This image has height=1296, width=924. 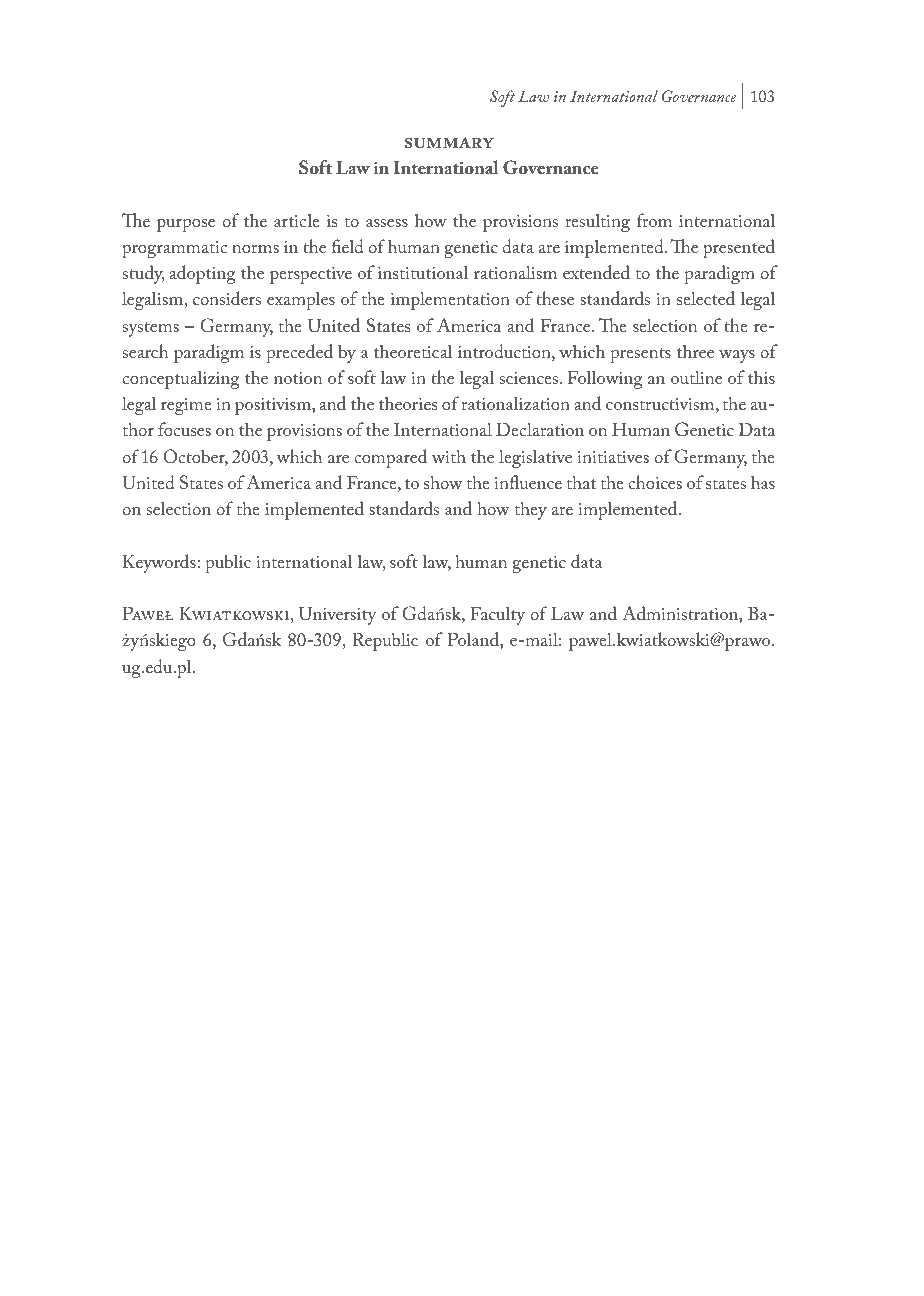 What do you see at coordinates (195, 457) in the image?
I see `October` at bounding box center [195, 457].
